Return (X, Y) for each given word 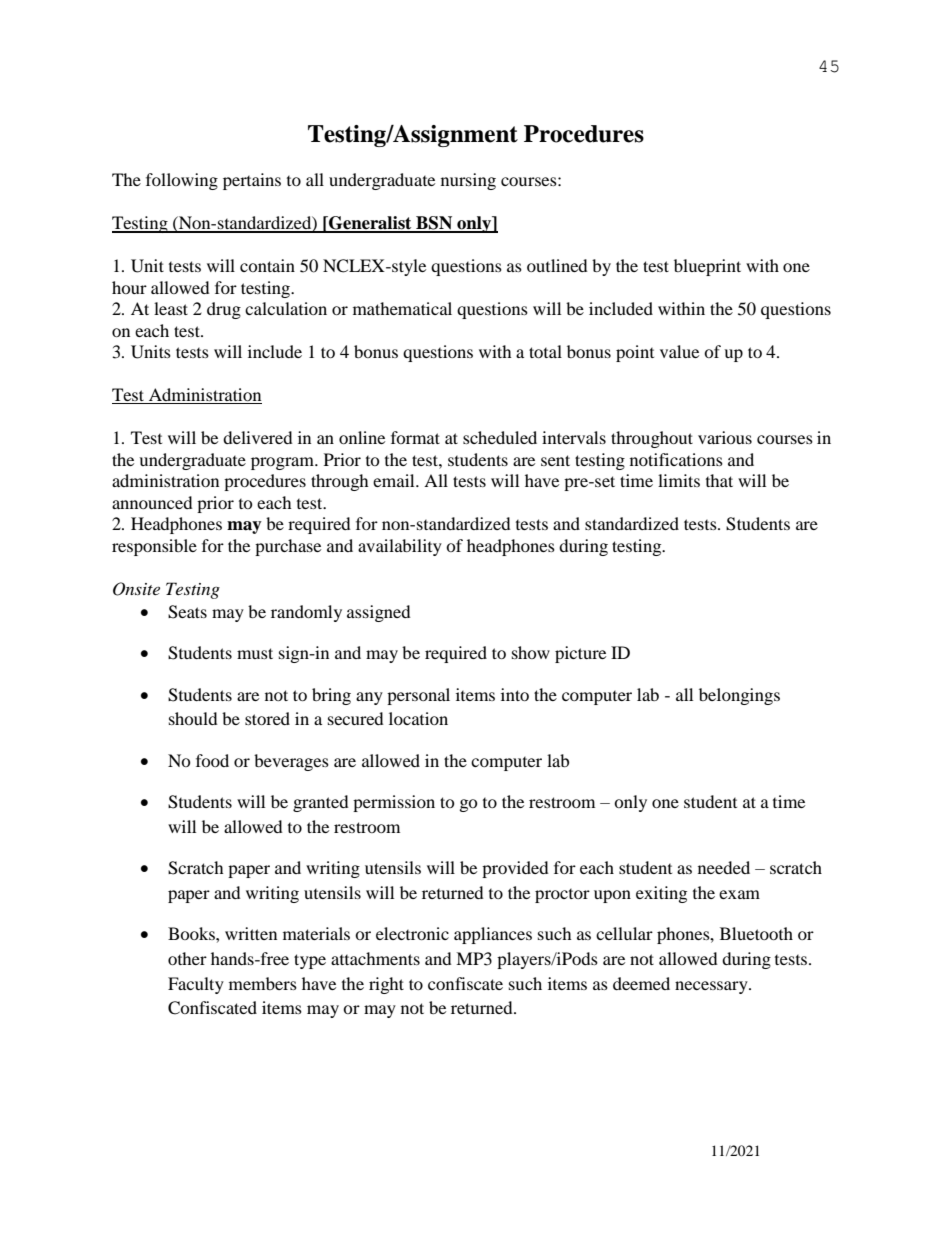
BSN (434, 224)
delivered (258, 437)
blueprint (707, 267)
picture (580, 654)
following (182, 181)
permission (394, 803)
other (187, 958)
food (212, 760)
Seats (187, 612)
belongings (739, 696)
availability (400, 547)
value (679, 351)
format (415, 437)
